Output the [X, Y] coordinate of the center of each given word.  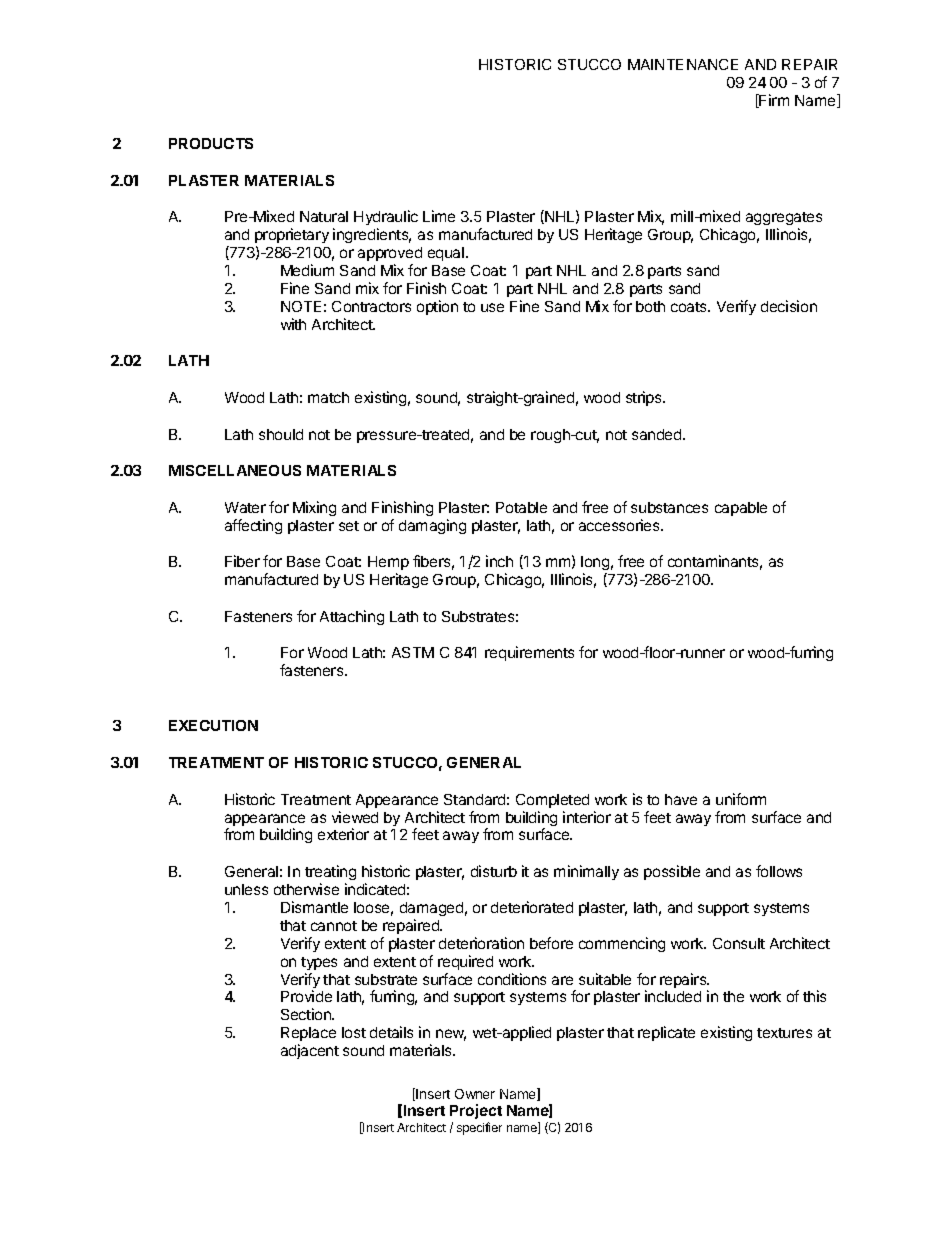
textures [784, 1033]
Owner [475, 1094]
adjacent [310, 1051]
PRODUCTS [211, 143]
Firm [773, 101]
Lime [439, 216]
